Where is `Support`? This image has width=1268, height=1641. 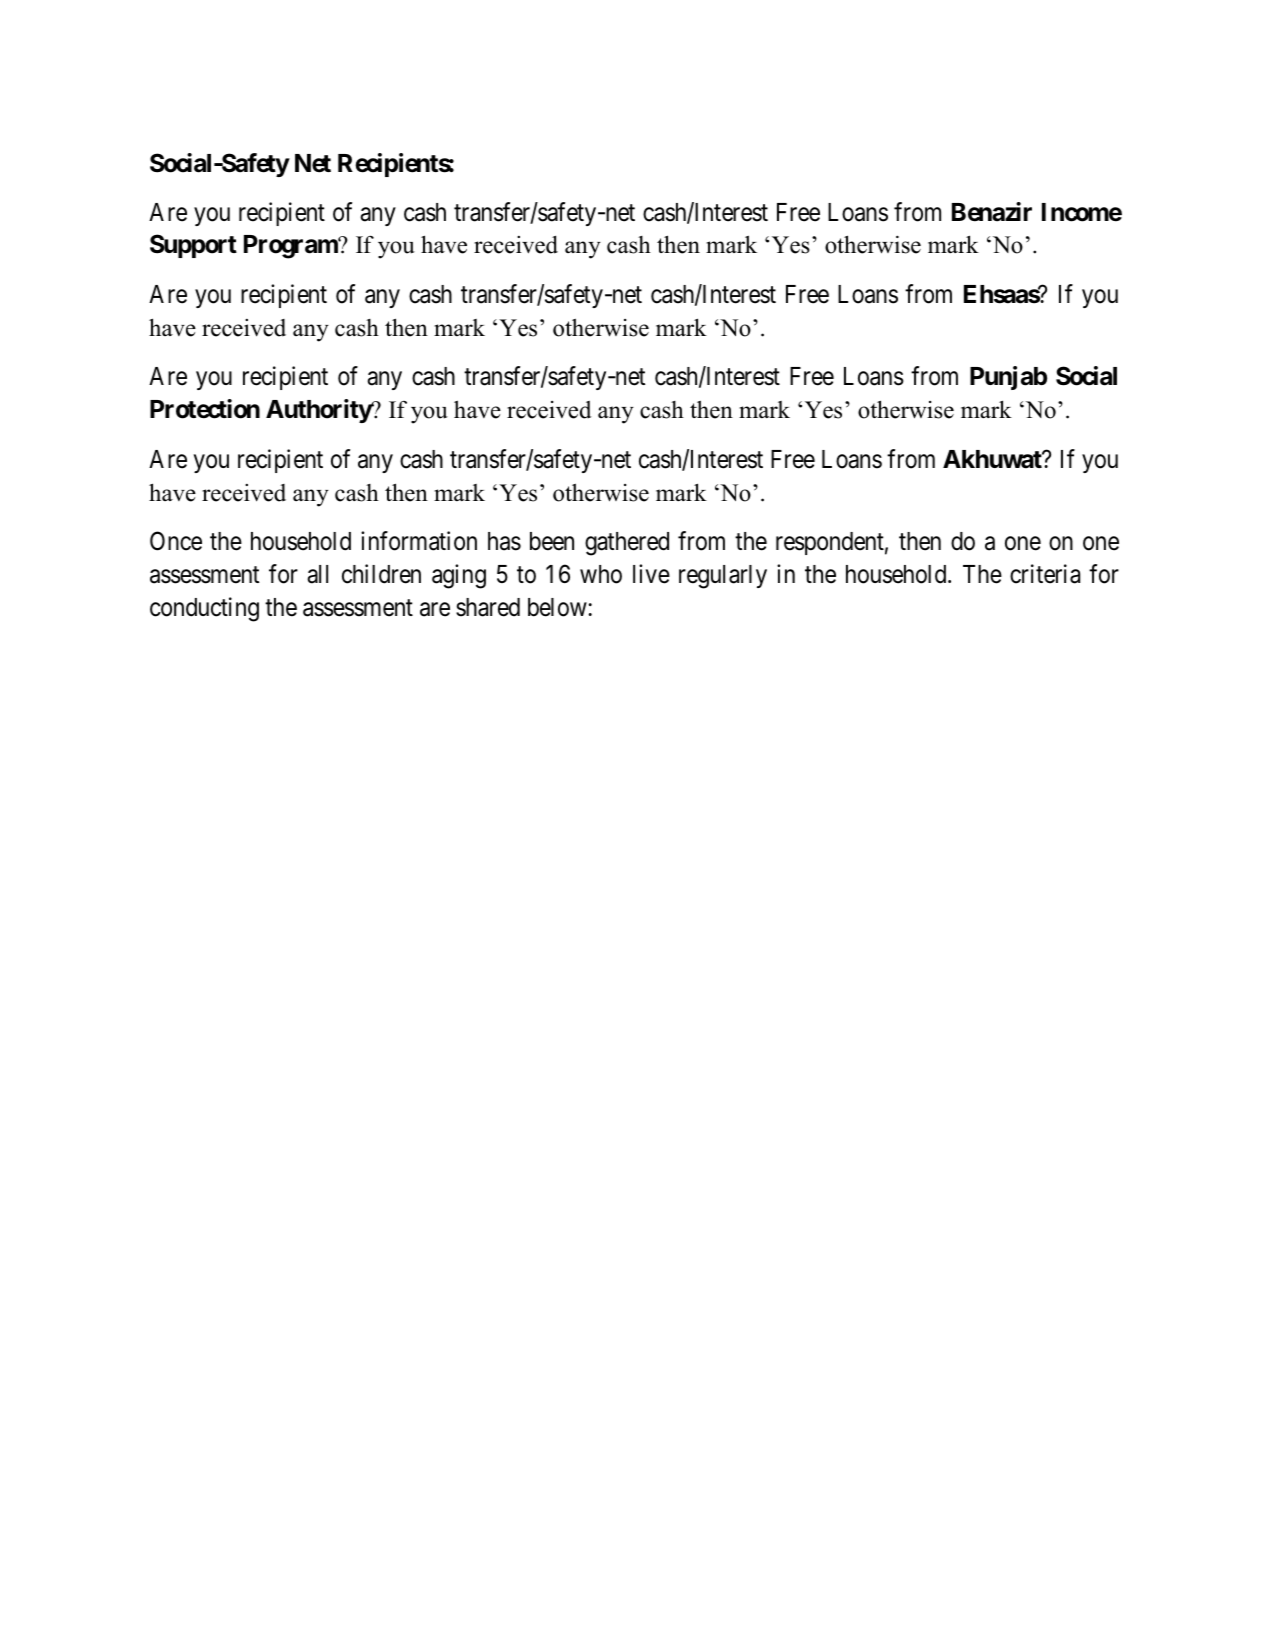
Support is located at coordinates (193, 246).
